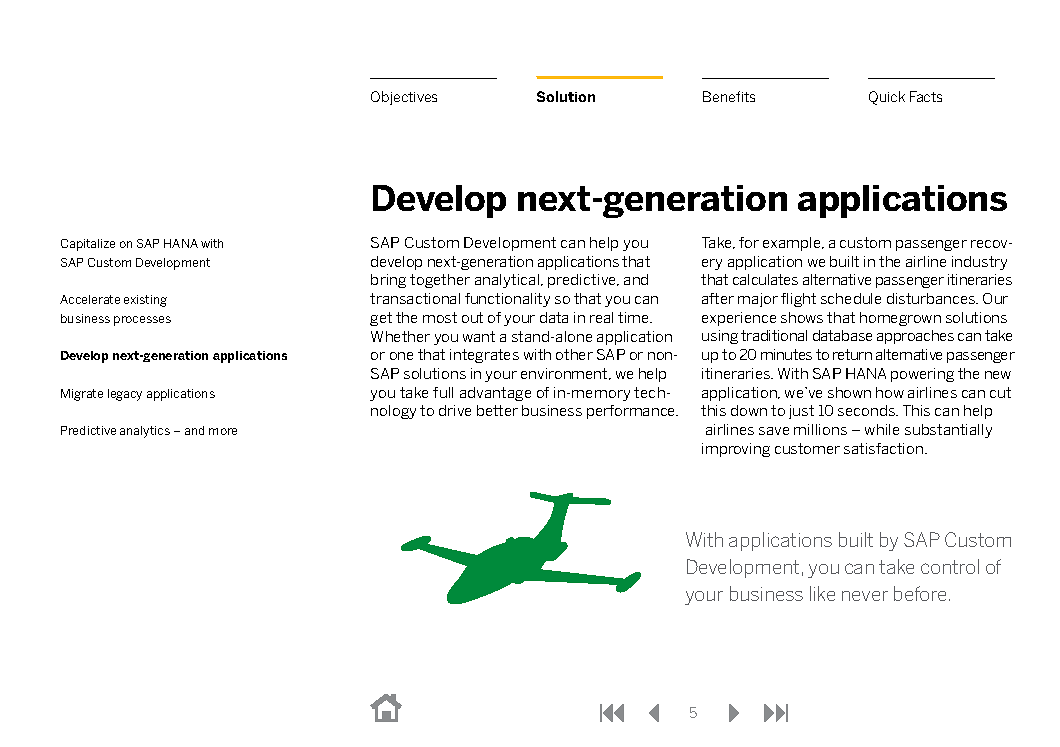 The image size is (1060, 747). Describe the element at coordinates (885, 448) in the screenshot. I see `satisfaction` at that location.
